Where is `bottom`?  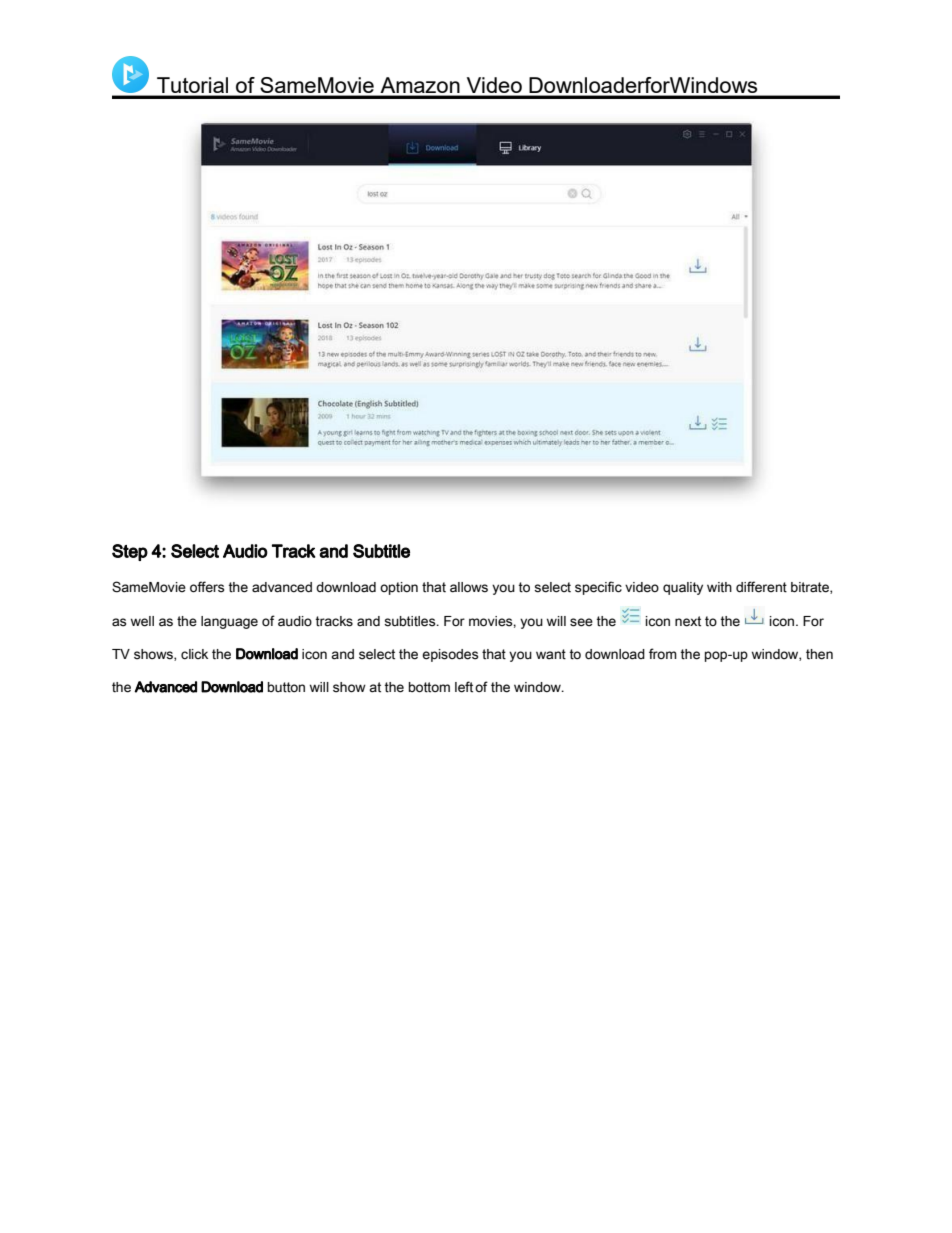
bottom is located at coordinates (429, 687).
